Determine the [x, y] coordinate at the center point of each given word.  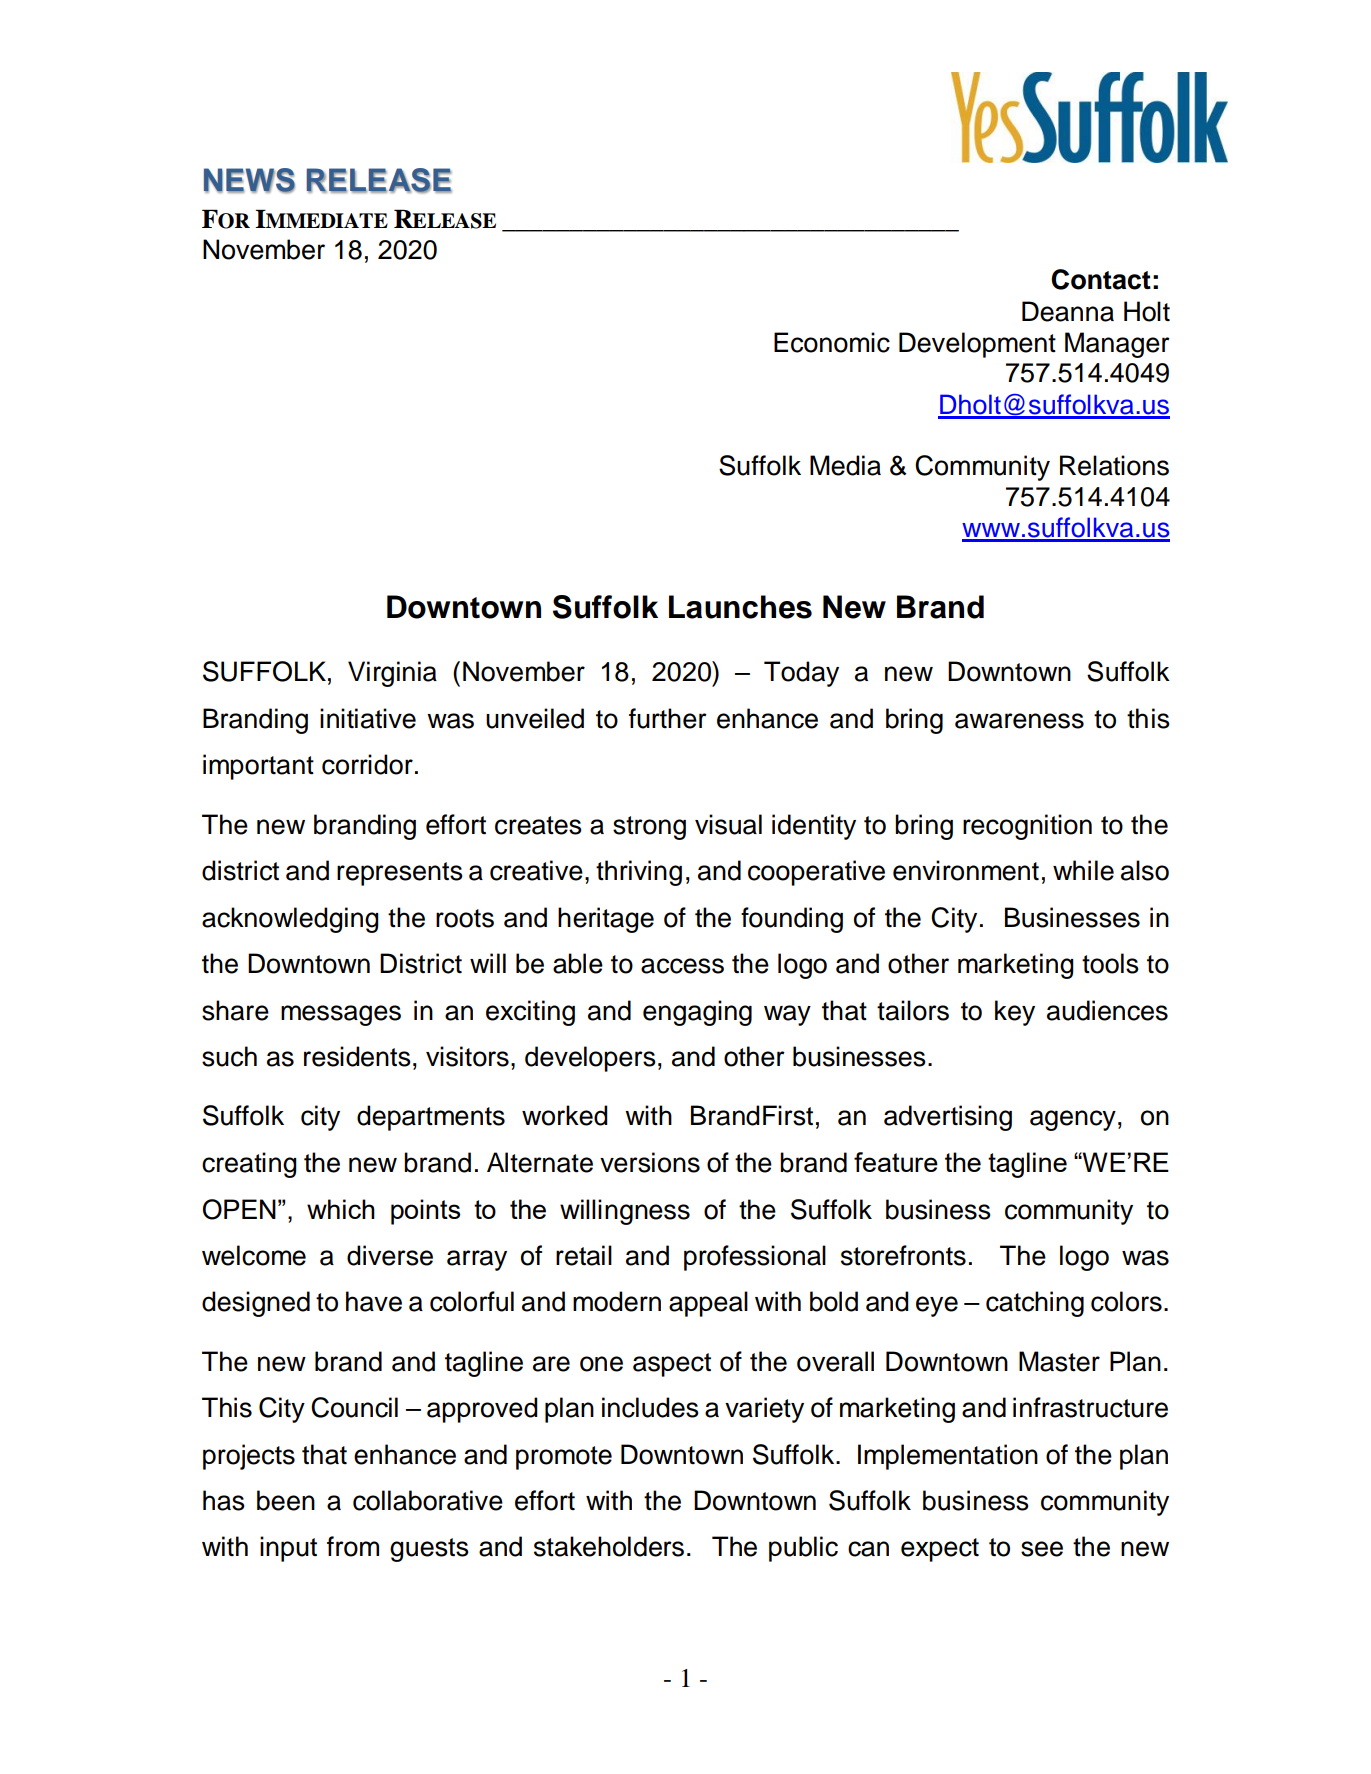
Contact [1101, 279]
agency [1073, 1120]
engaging [697, 1013]
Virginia [392, 674]
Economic [832, 342]
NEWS [249, 181]
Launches [740, 607]
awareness [1019, 721]
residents [357, 1056]
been [286, 1500]
